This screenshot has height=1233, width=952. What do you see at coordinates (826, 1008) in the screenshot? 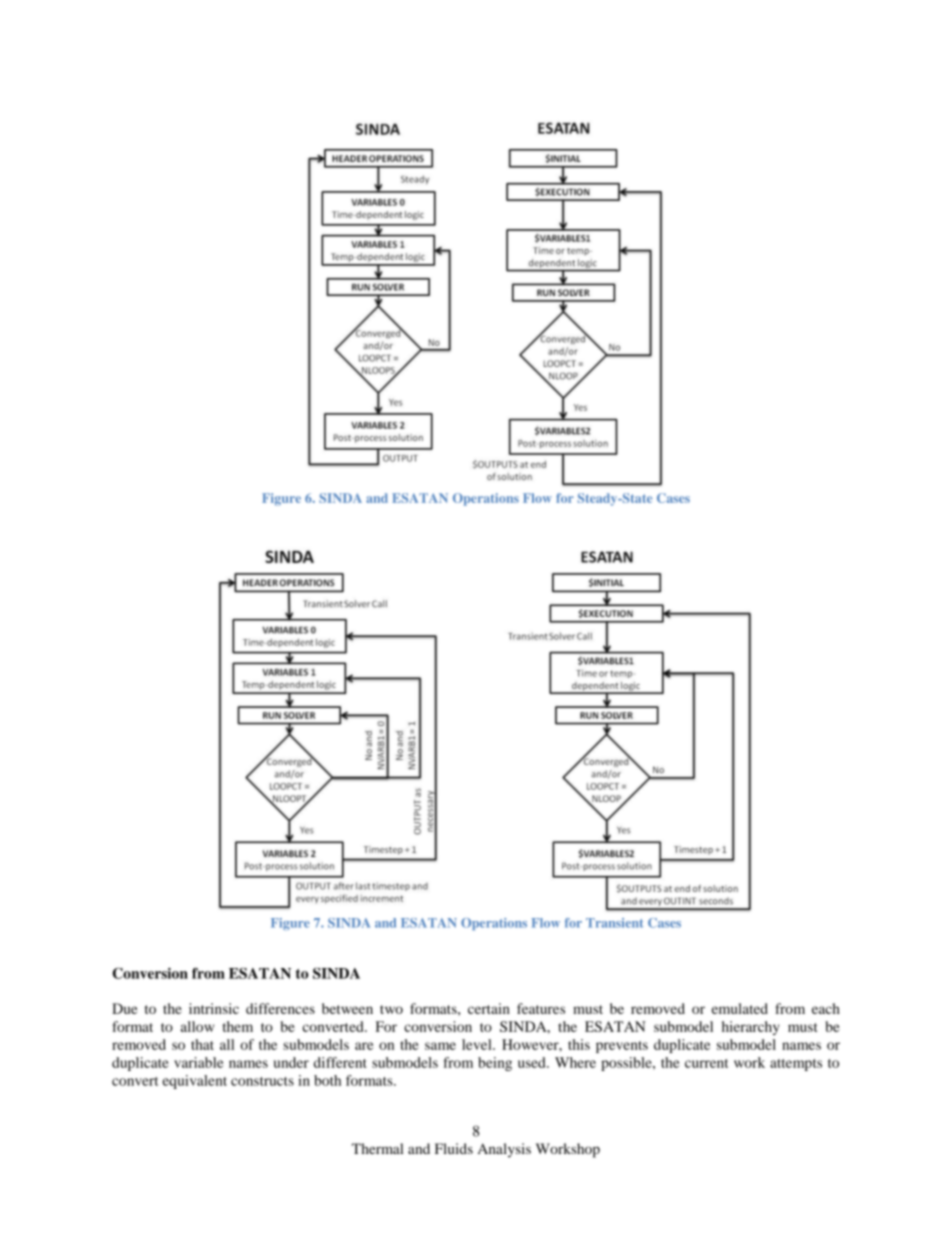
I see `each` at bounding box center [826, 1008].
